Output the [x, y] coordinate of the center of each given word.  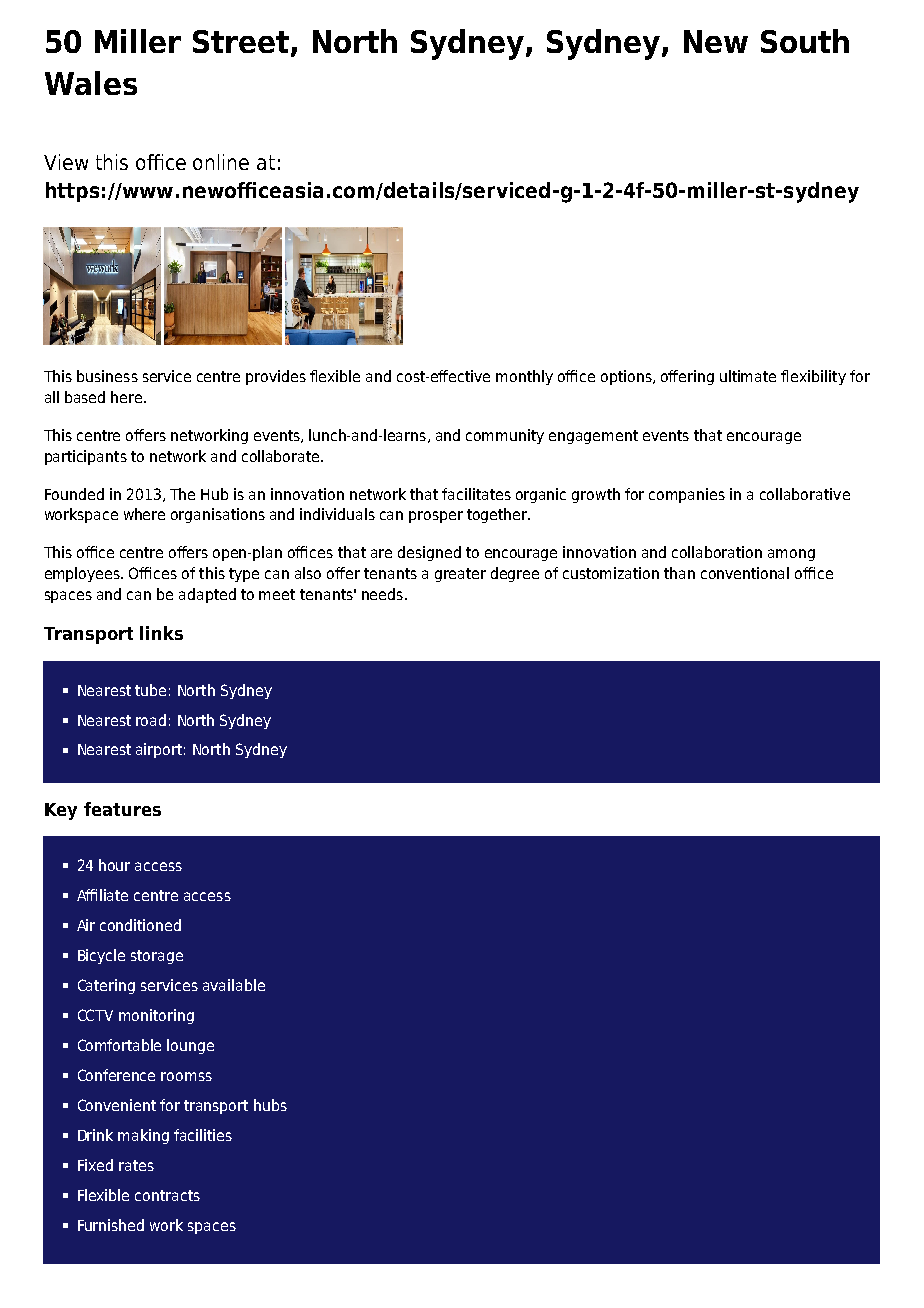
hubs [270, 1105]
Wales [91, 83]
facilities [203, 1135]
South [805, 41]
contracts [167, 1195]
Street [242, 43]
